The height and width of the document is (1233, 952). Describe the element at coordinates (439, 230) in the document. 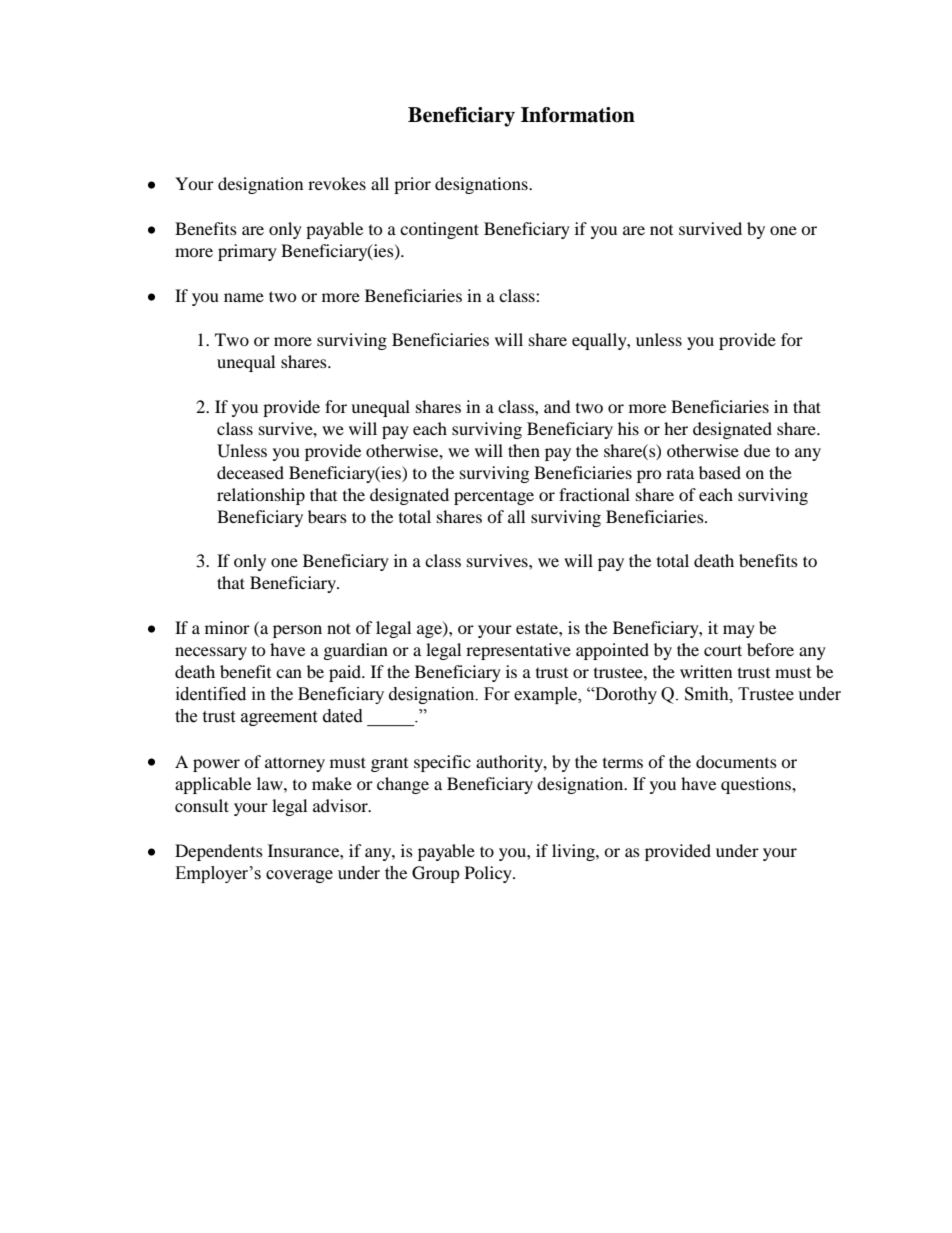

I see `contingent` at that location.
